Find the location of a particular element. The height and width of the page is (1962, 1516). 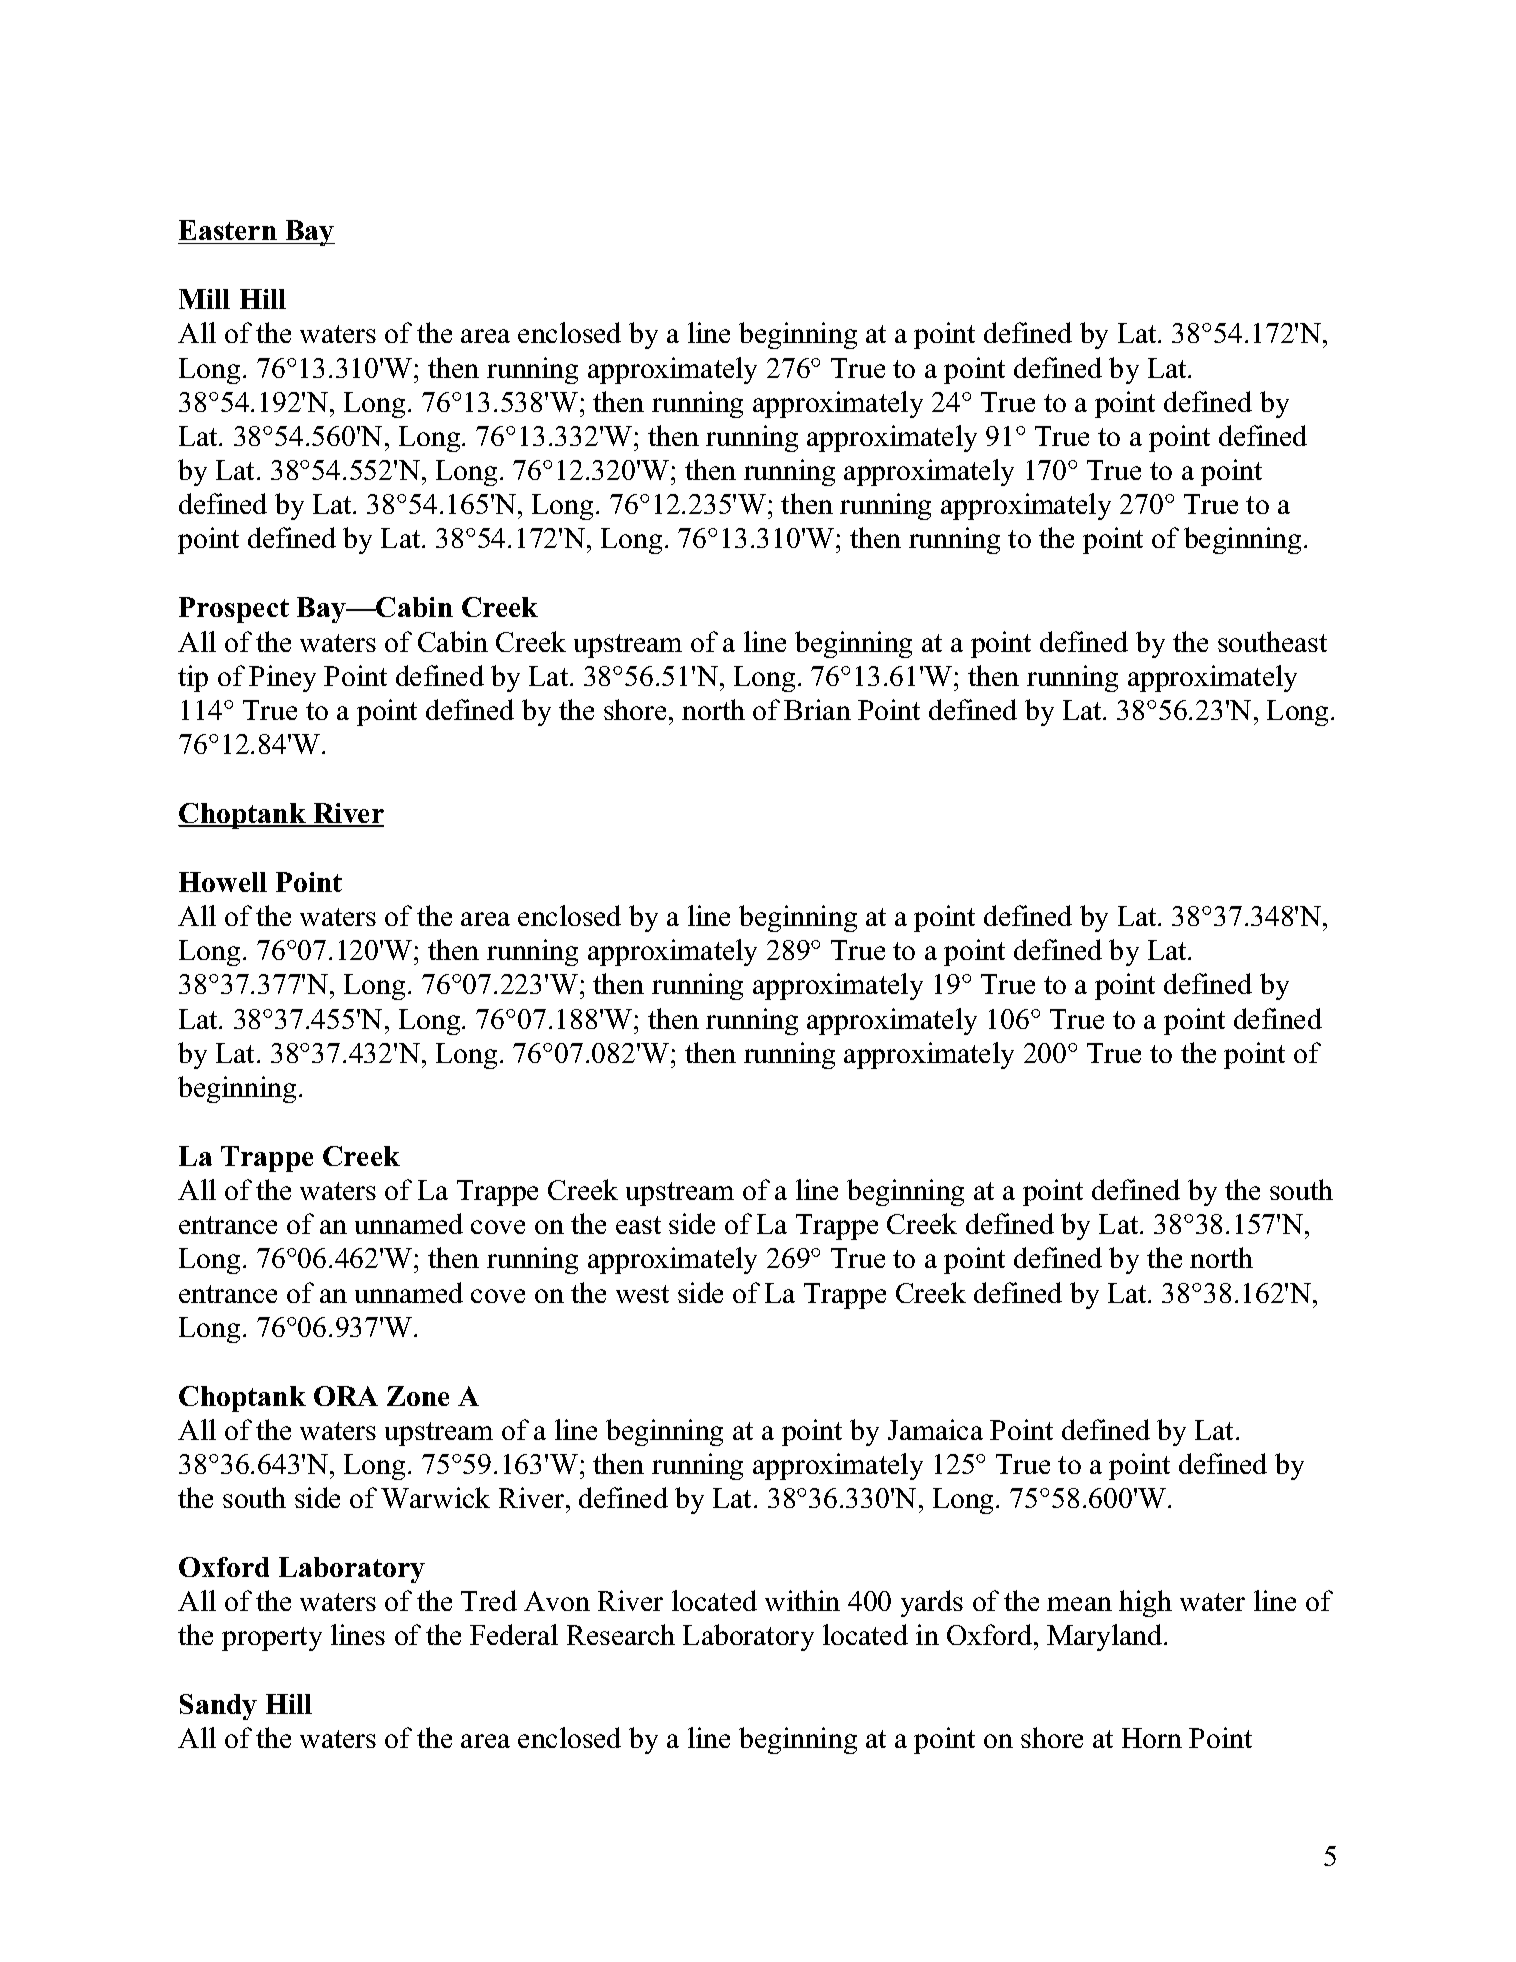

west is located at coordinates (642, 1294).
